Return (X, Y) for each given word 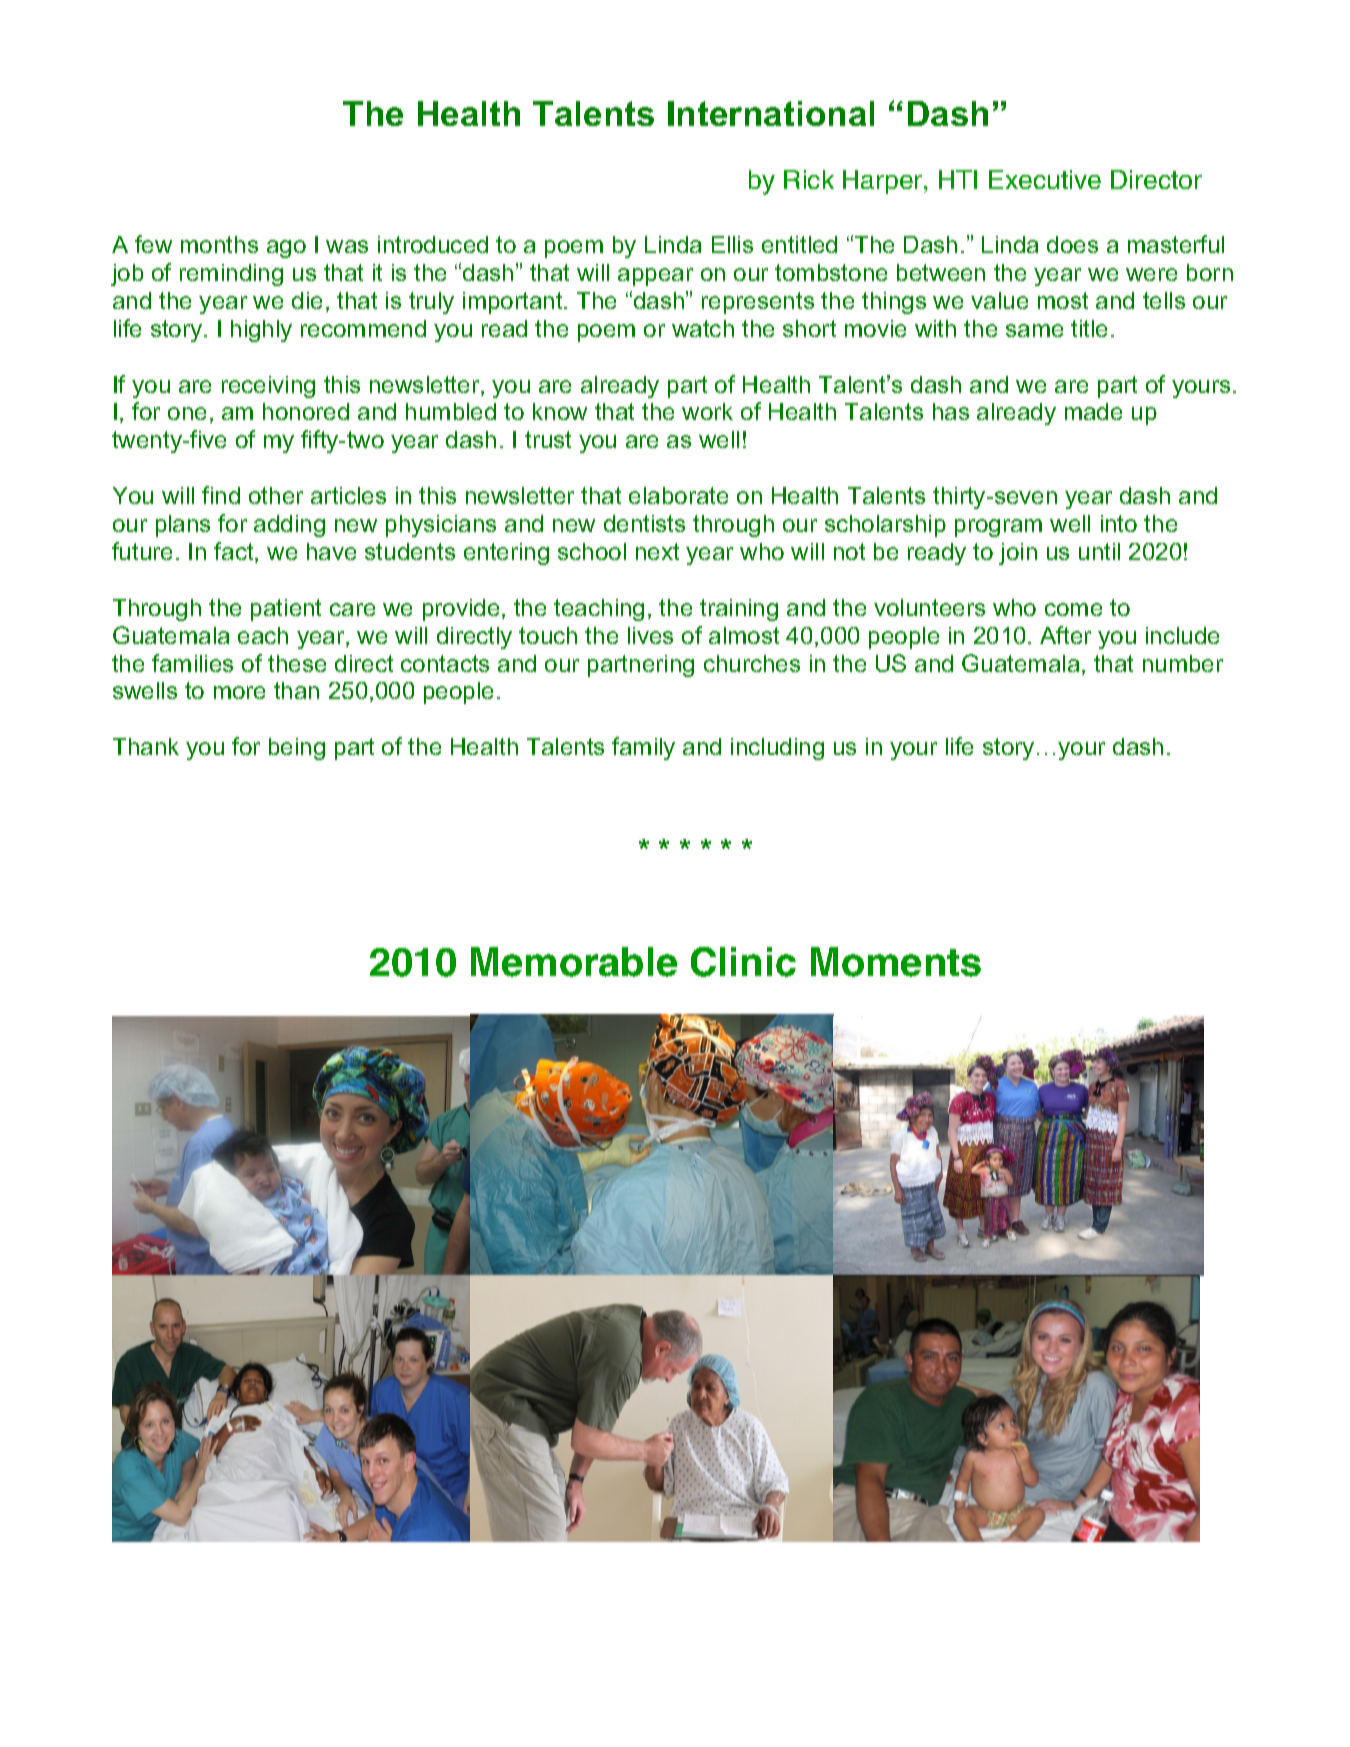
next (657, 551)
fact (235, 552)
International (771, 113)
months (219, 244)
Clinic (743, 962)
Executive (1045, 179)
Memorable (574, 962)
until (1099, 551)
